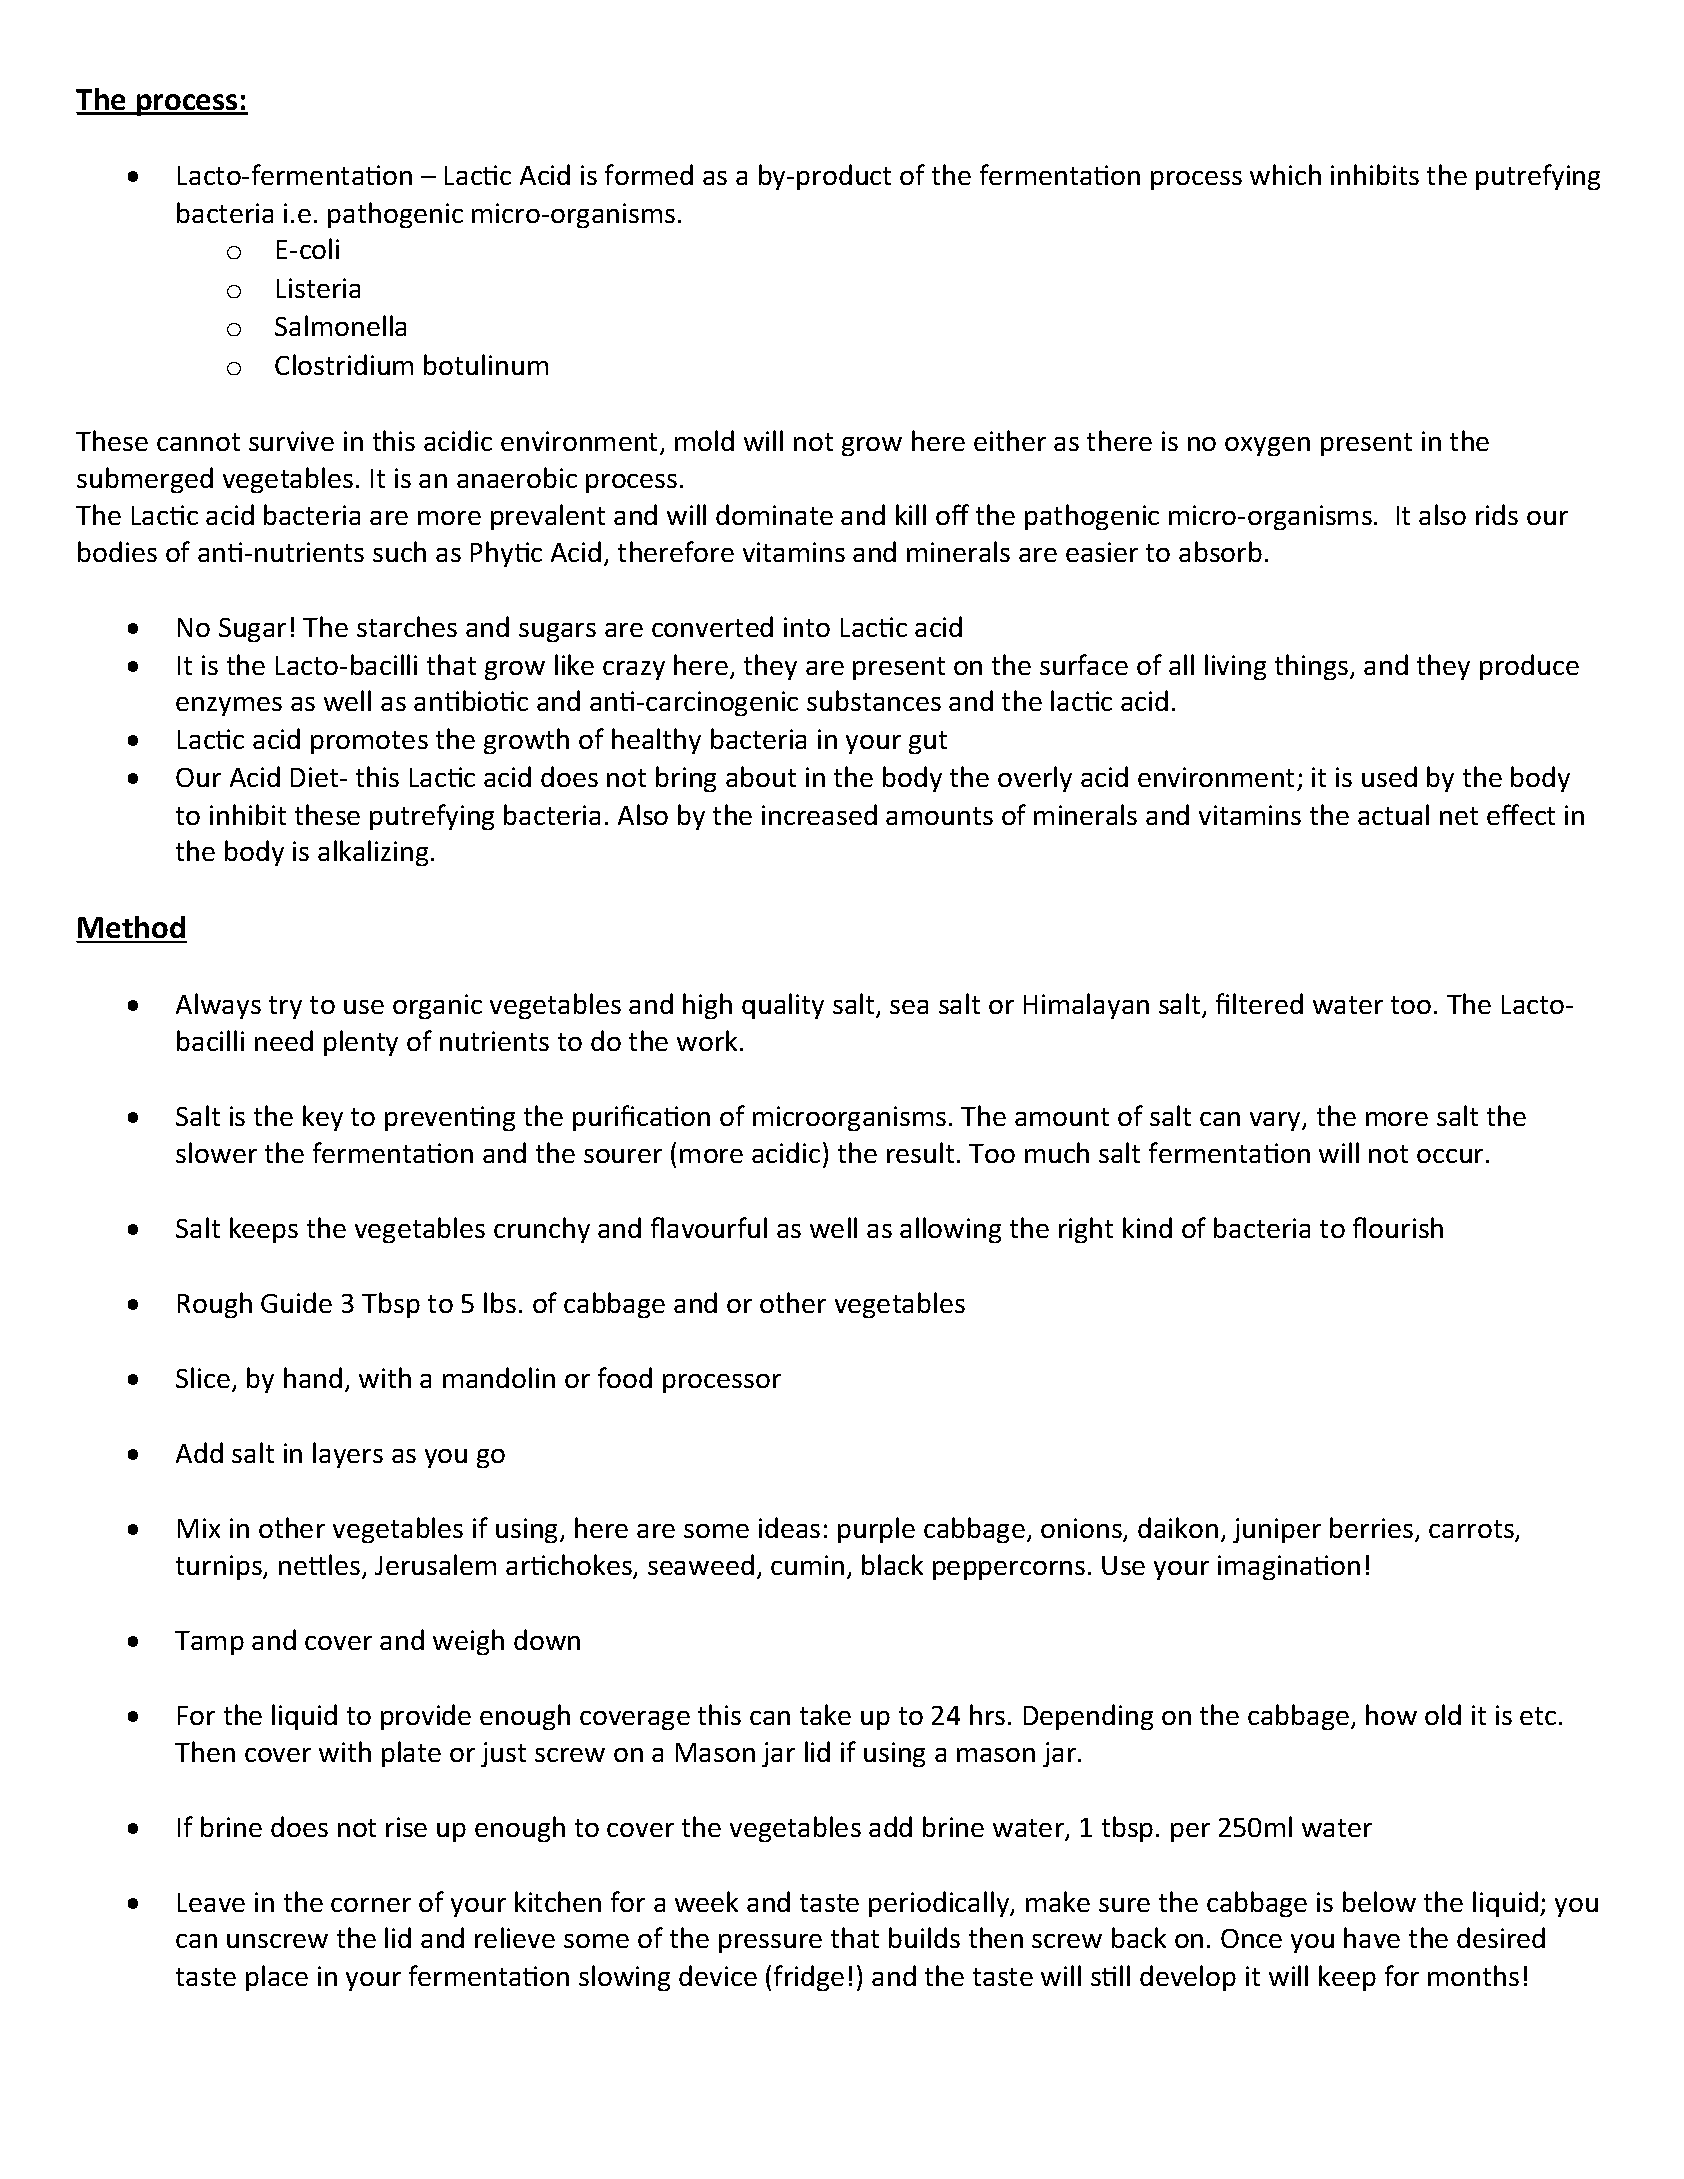 The width and height of the screenshot is (1684, 2179). I want to click on formed, so click(649, 174).
